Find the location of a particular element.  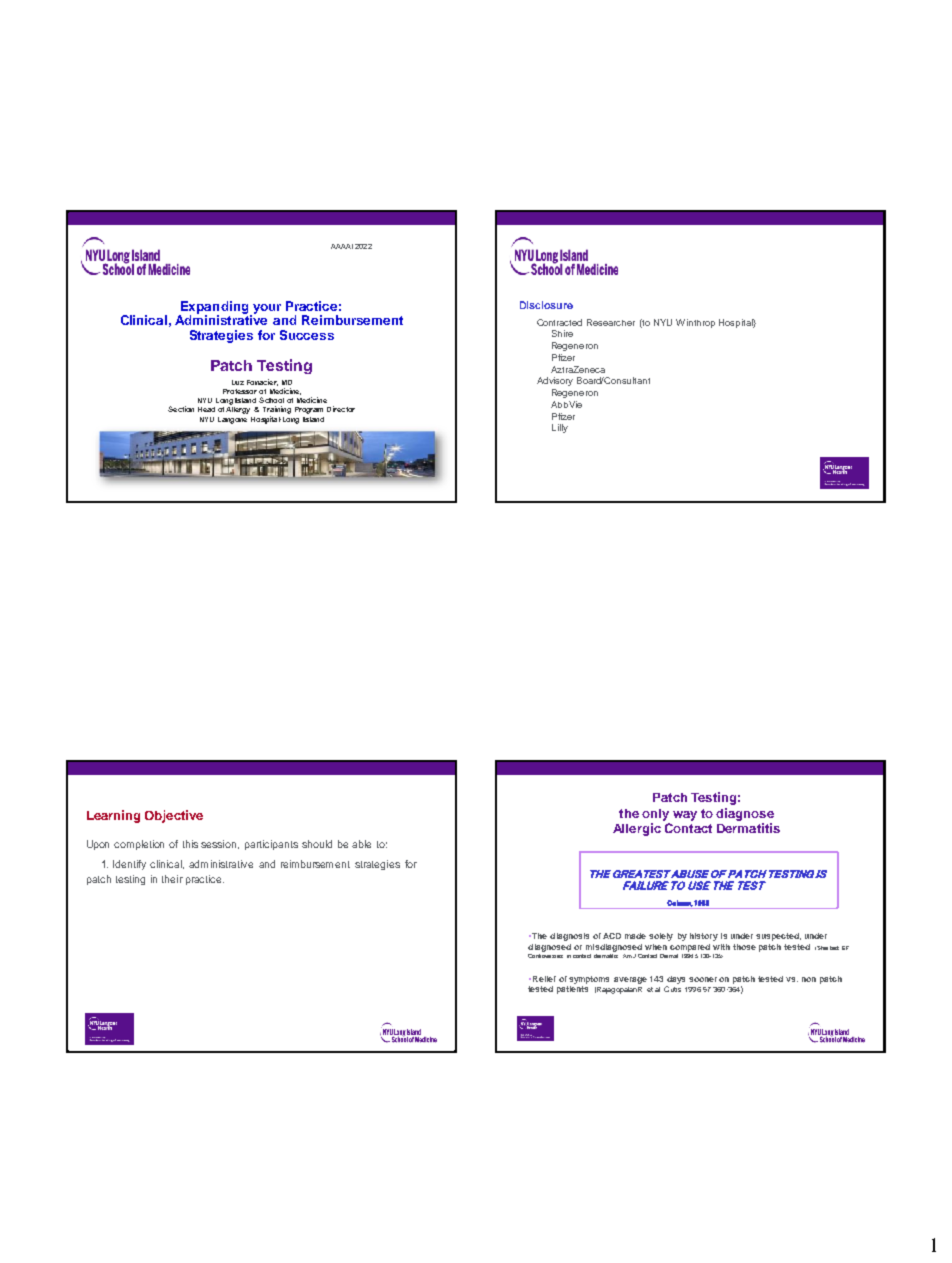

Disclosure is located at coordinates (546, 305).
